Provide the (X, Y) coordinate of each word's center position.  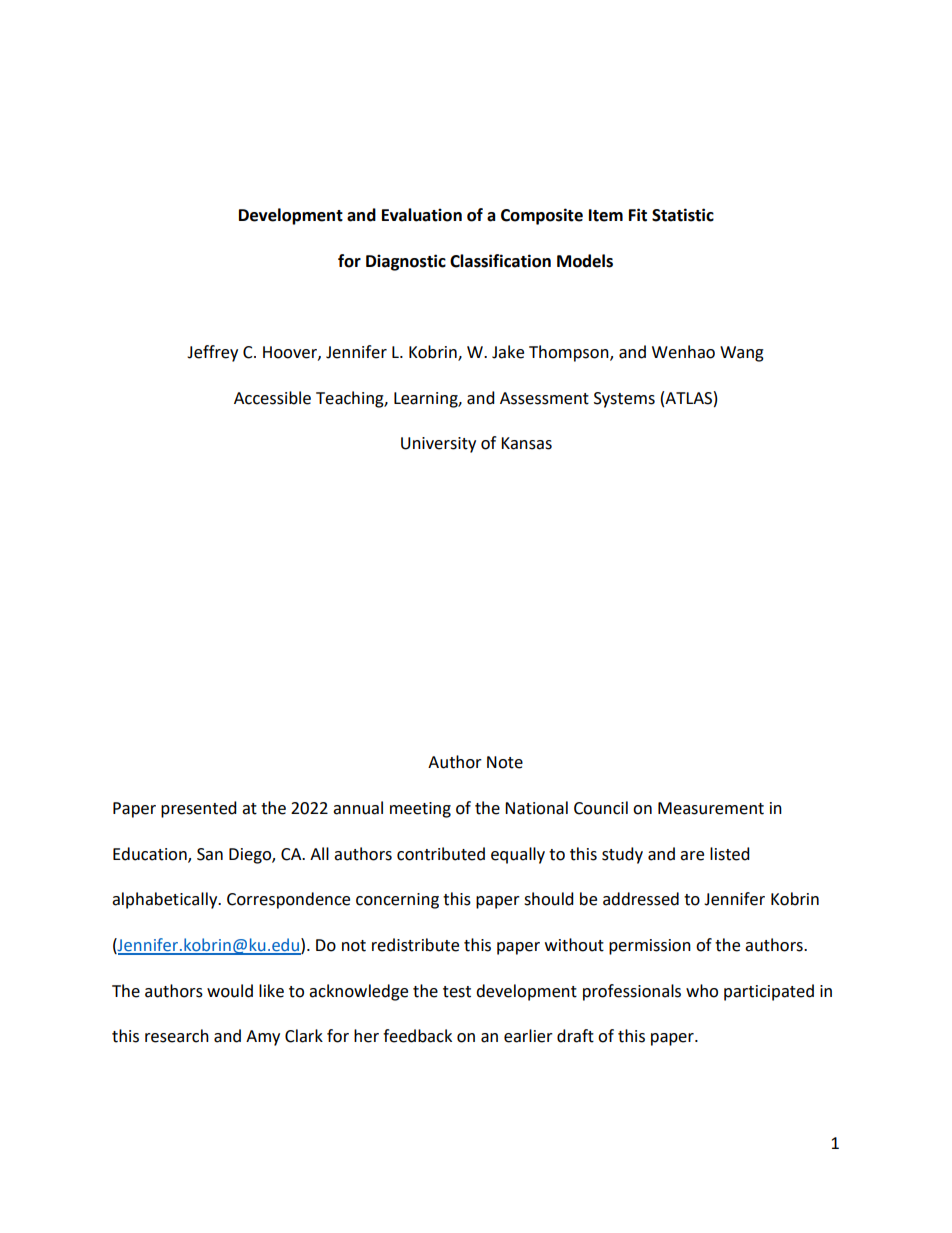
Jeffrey (212, 353)
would (230, 991)
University (438, 445)
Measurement (711, 808)
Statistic (683, 215)
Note (505, 762)
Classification (500, 261)
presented (199, 809)
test (457, 992)
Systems (624, 400)
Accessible (272, 398)
